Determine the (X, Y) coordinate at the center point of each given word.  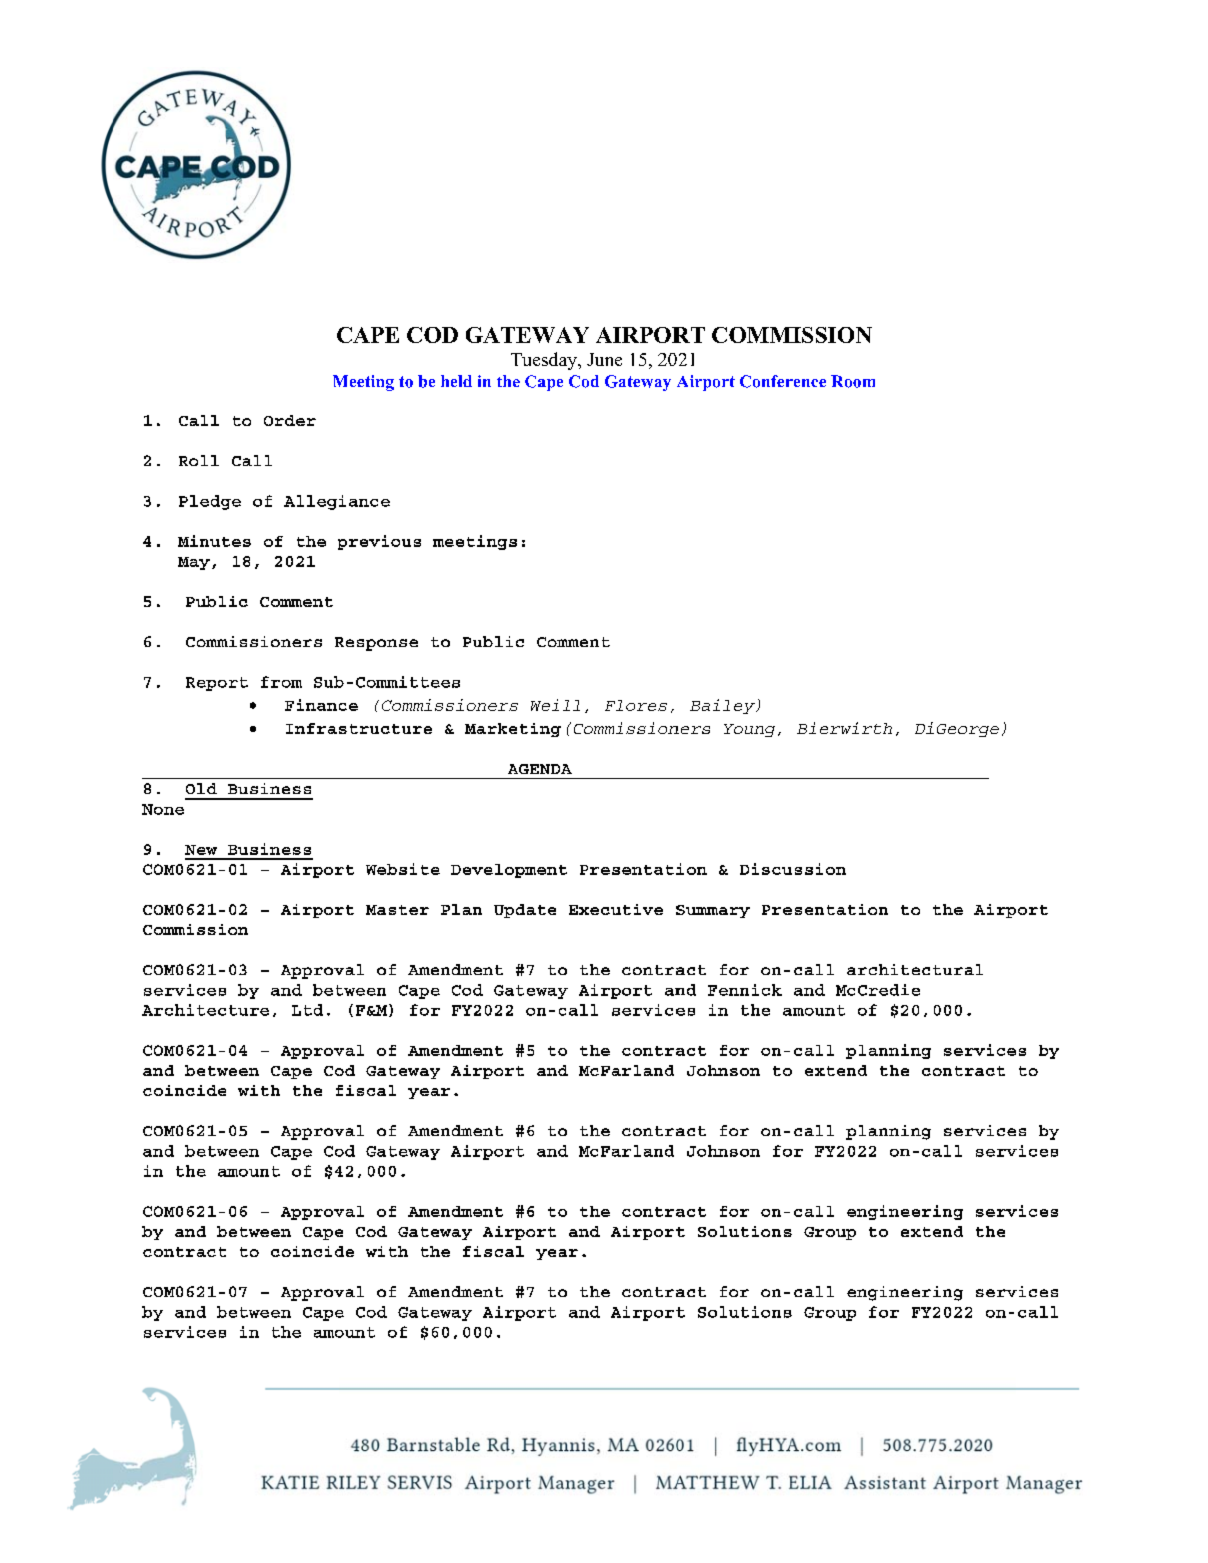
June (604, 359)
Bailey (723, 706)
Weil (550, 705)
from (281, 682)
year (429, 1093)
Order (290, 420)
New (201, 850)
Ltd (307, 1010)
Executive (616, 909)
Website (403, 869)
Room (853, 381)
